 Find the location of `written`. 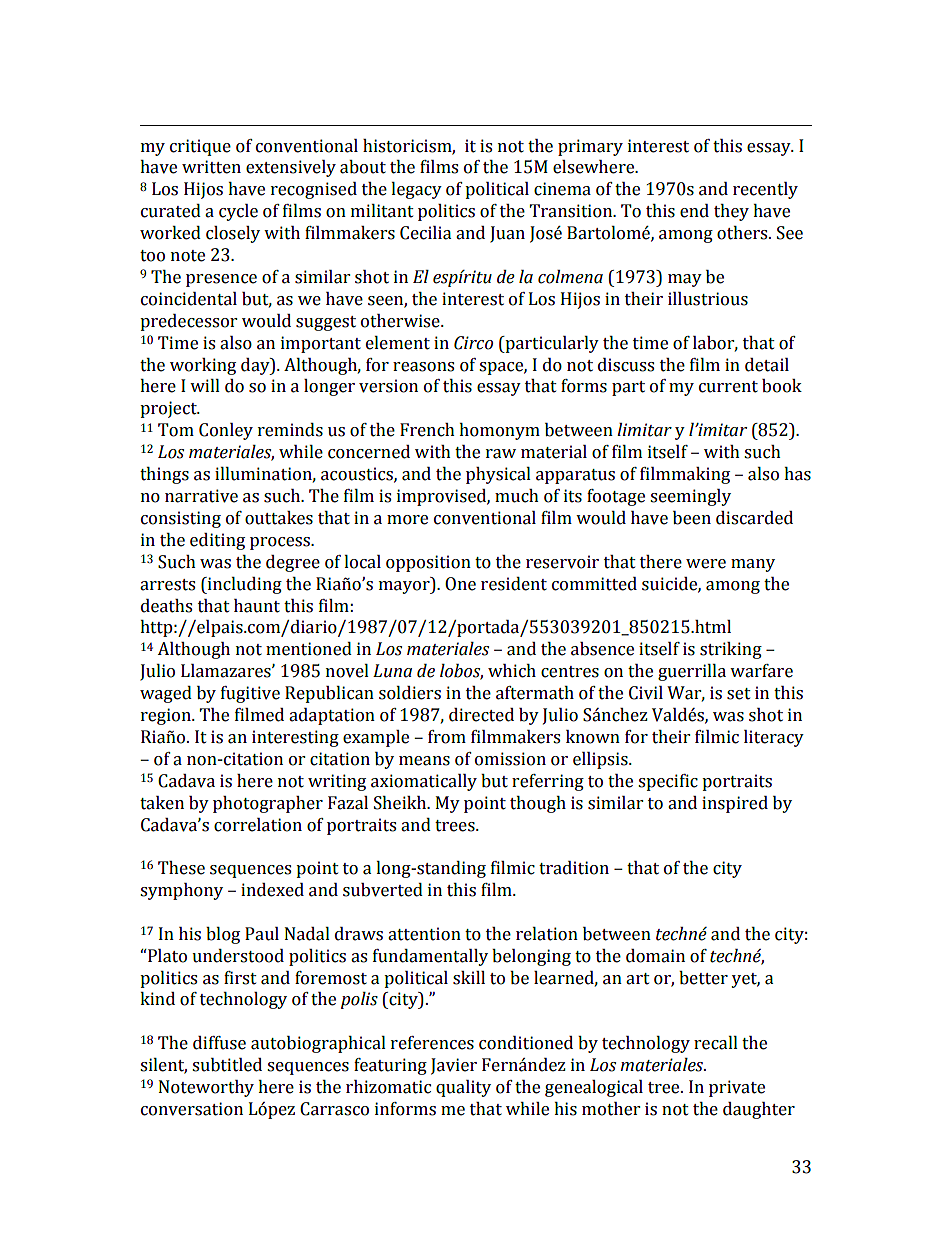

written is located at coordinates (211, 167).
